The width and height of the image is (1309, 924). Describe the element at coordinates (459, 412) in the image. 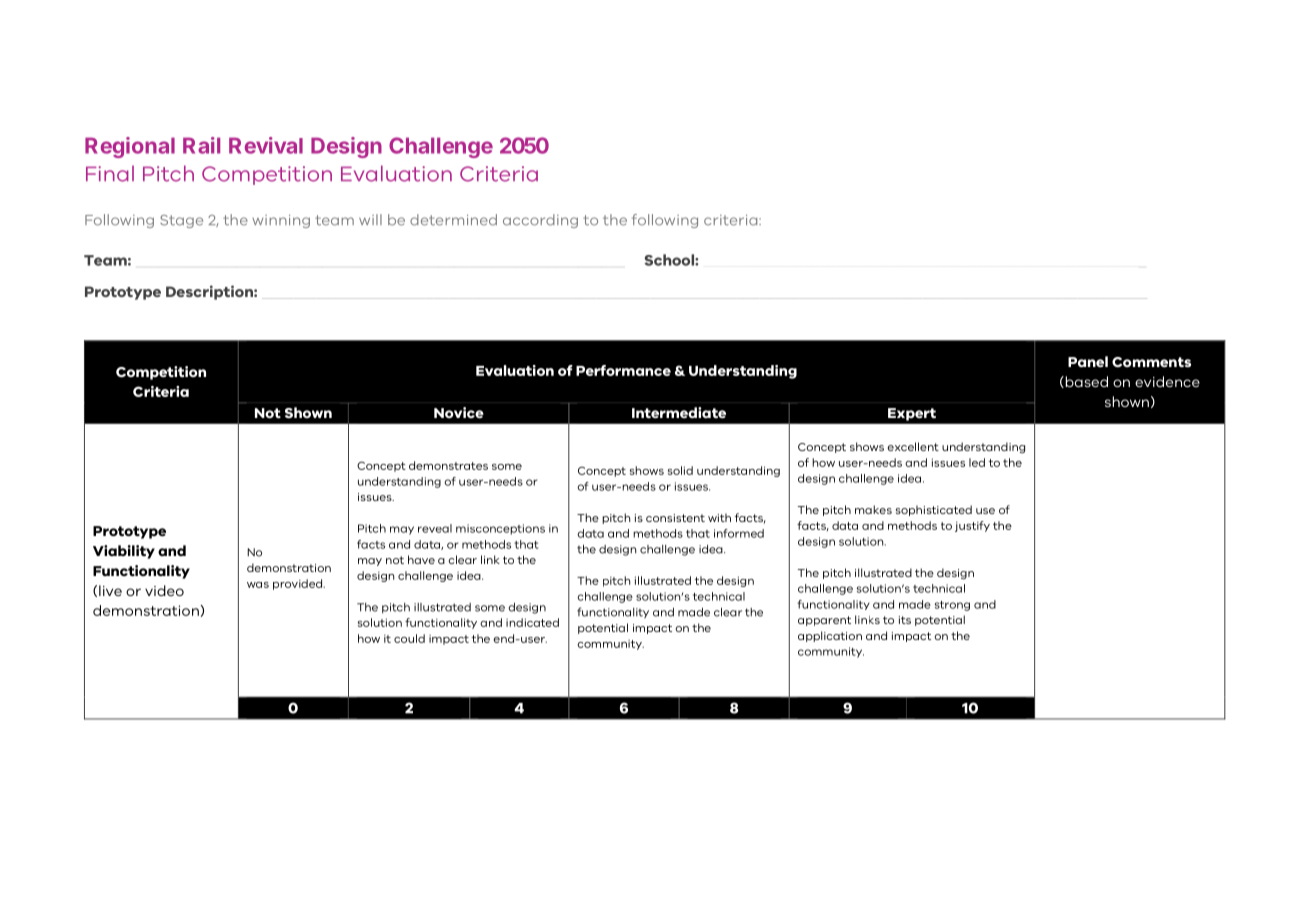

I see `Novice` at that location.
